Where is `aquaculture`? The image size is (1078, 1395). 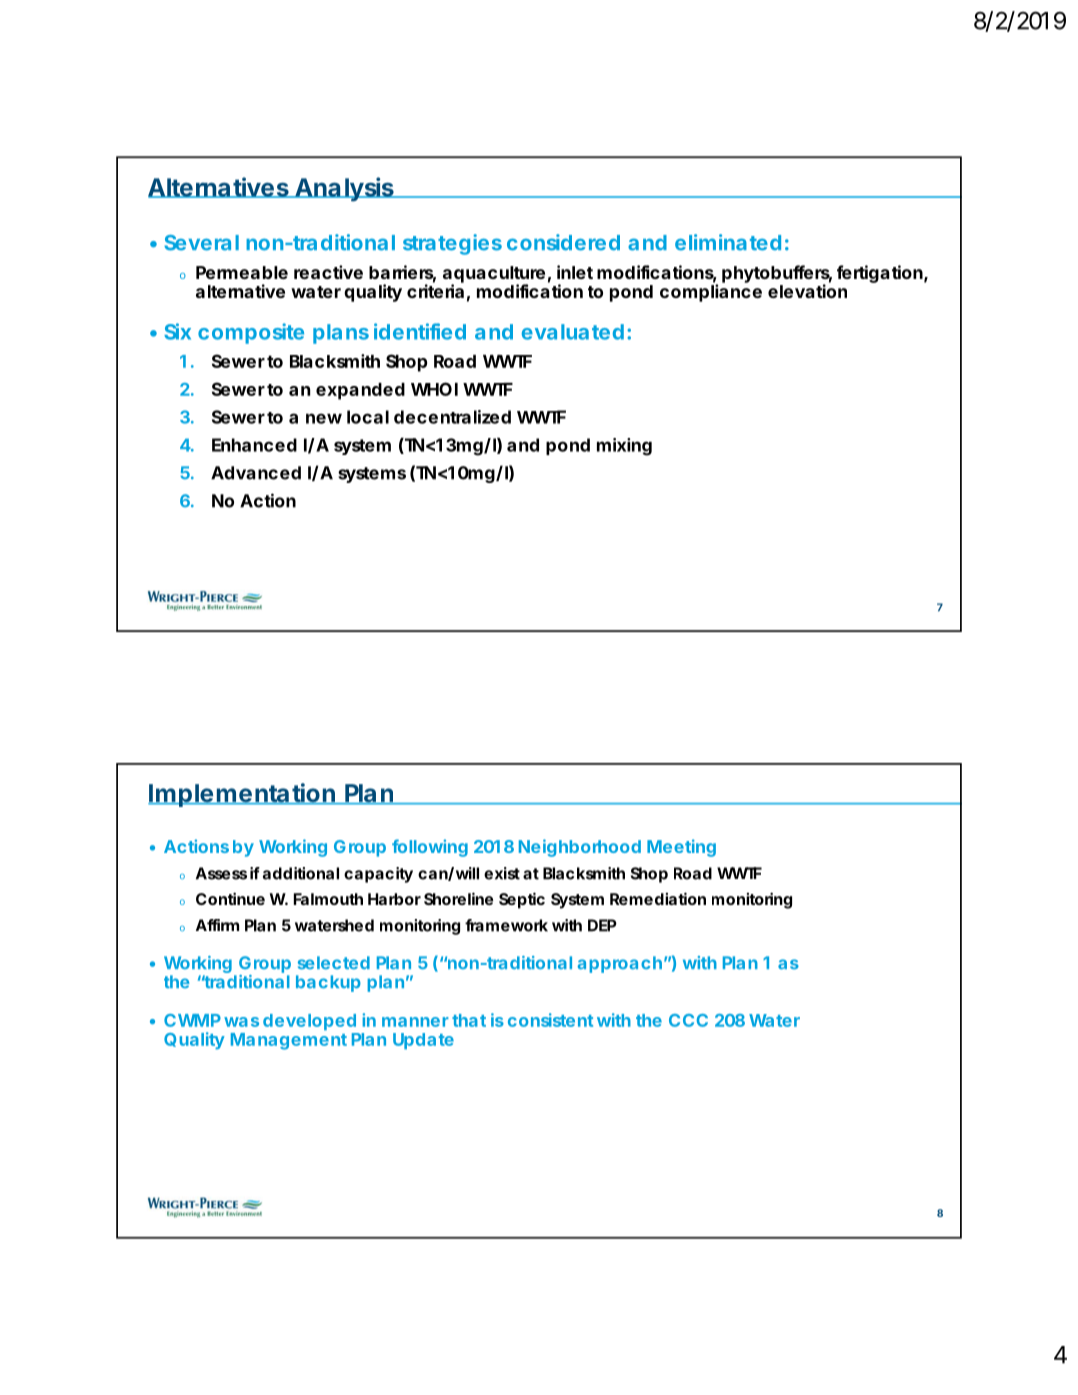
aquaculture is located at coordinates (497, 275).
